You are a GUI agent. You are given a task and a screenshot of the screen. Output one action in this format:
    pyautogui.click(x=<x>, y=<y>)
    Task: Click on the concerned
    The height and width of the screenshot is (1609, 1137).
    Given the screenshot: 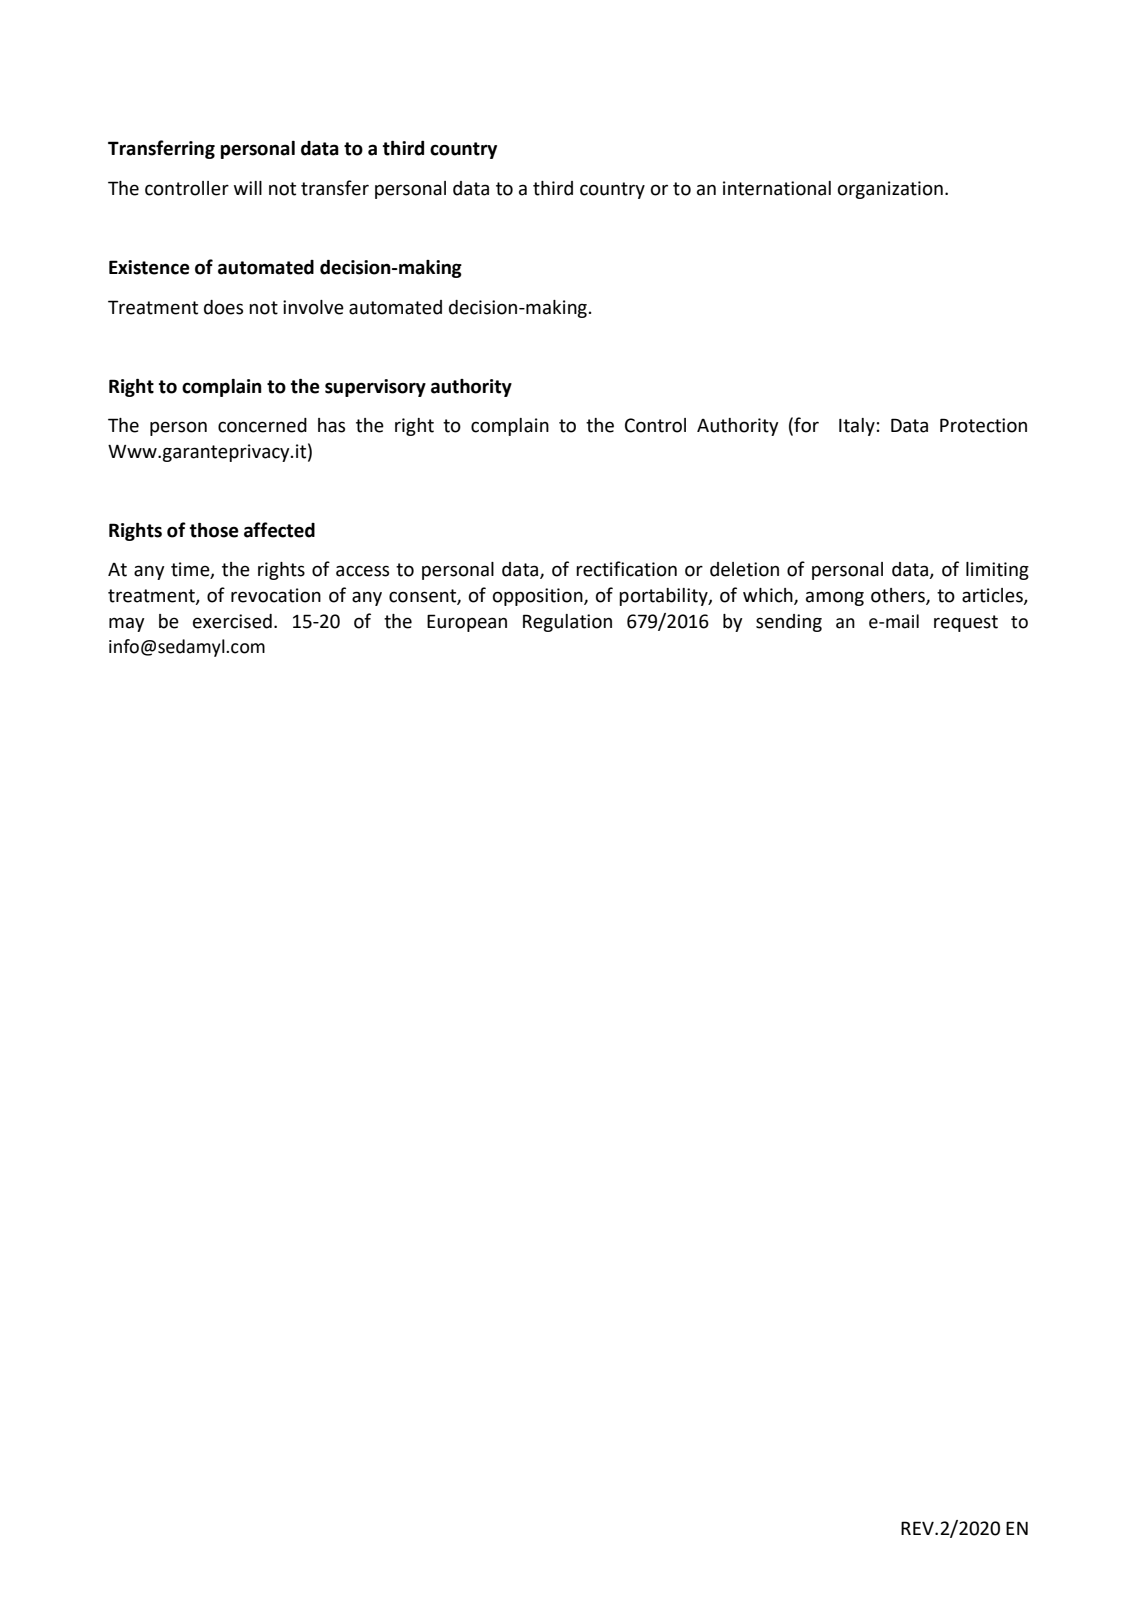 What is the action you would take?
    pyautogui.click(x=262, y=425)
